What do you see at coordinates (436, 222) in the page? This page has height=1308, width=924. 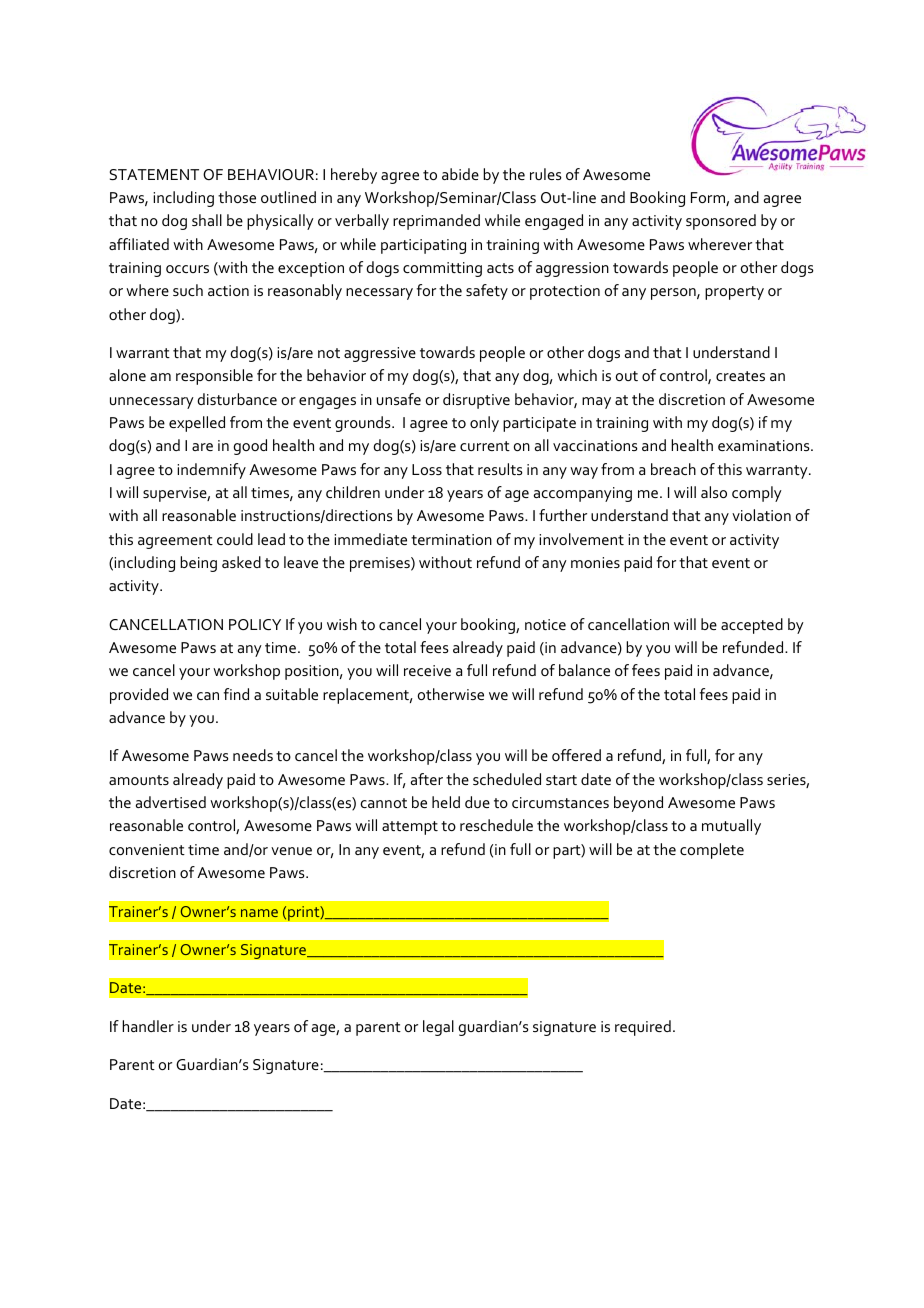 I see `reprimanded` at bounding box center [436, 222].
